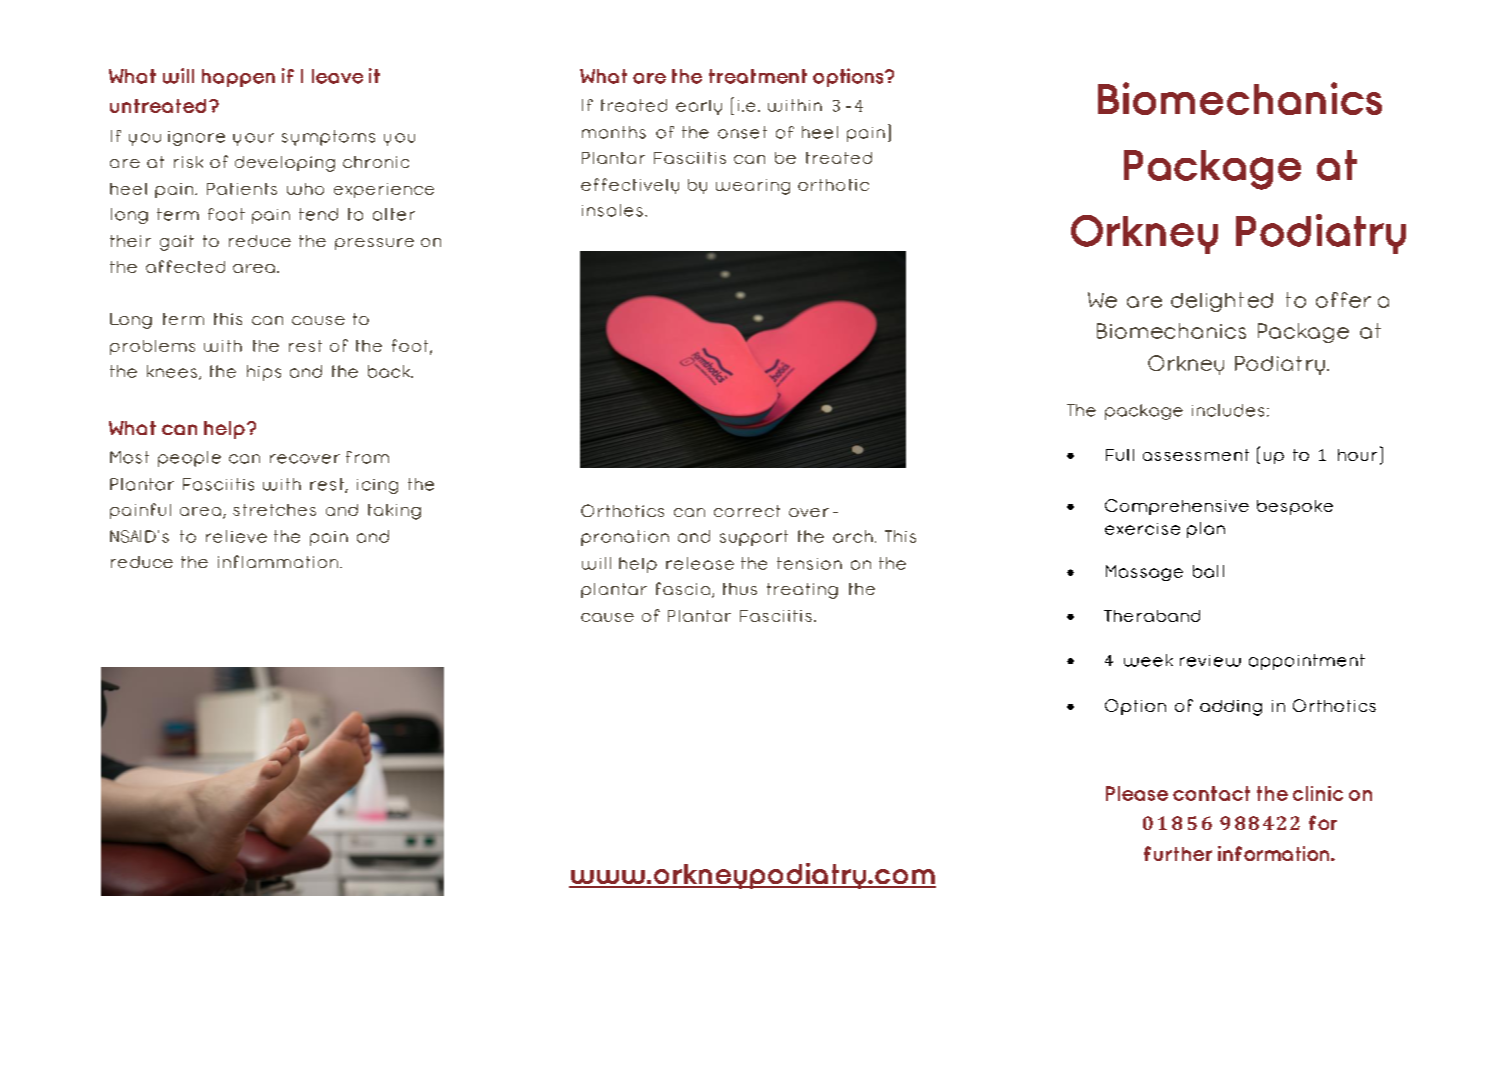 The image size is (1507, 1065). I want to click on inflammation, so click(279, 561).
